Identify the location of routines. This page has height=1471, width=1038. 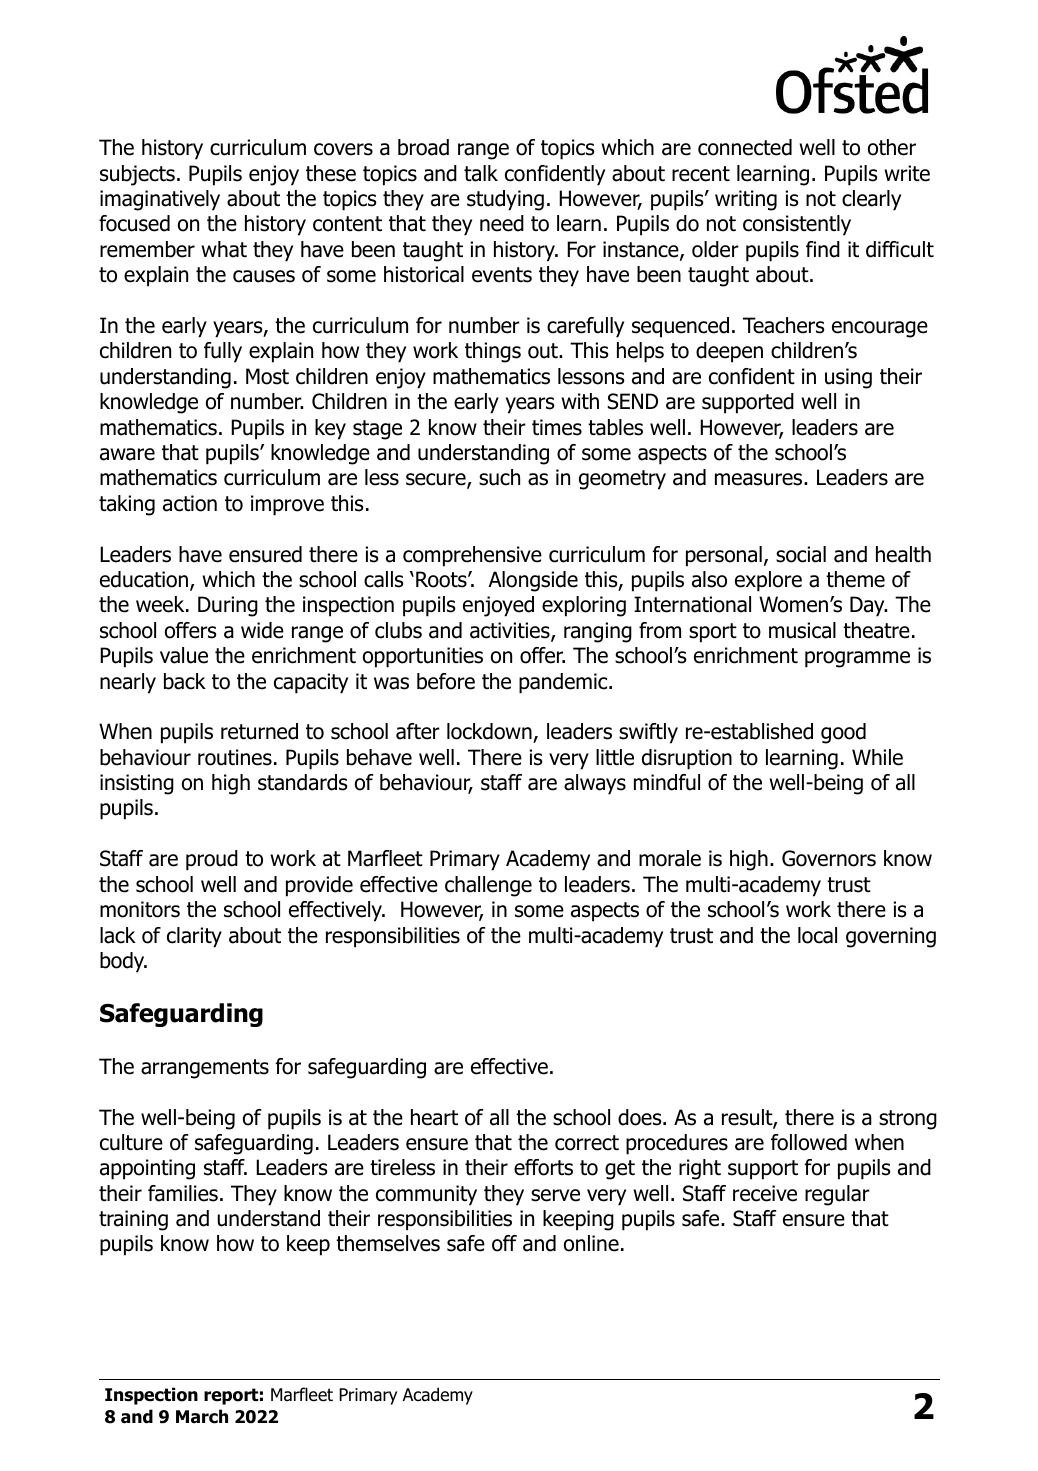
(235, 757).
